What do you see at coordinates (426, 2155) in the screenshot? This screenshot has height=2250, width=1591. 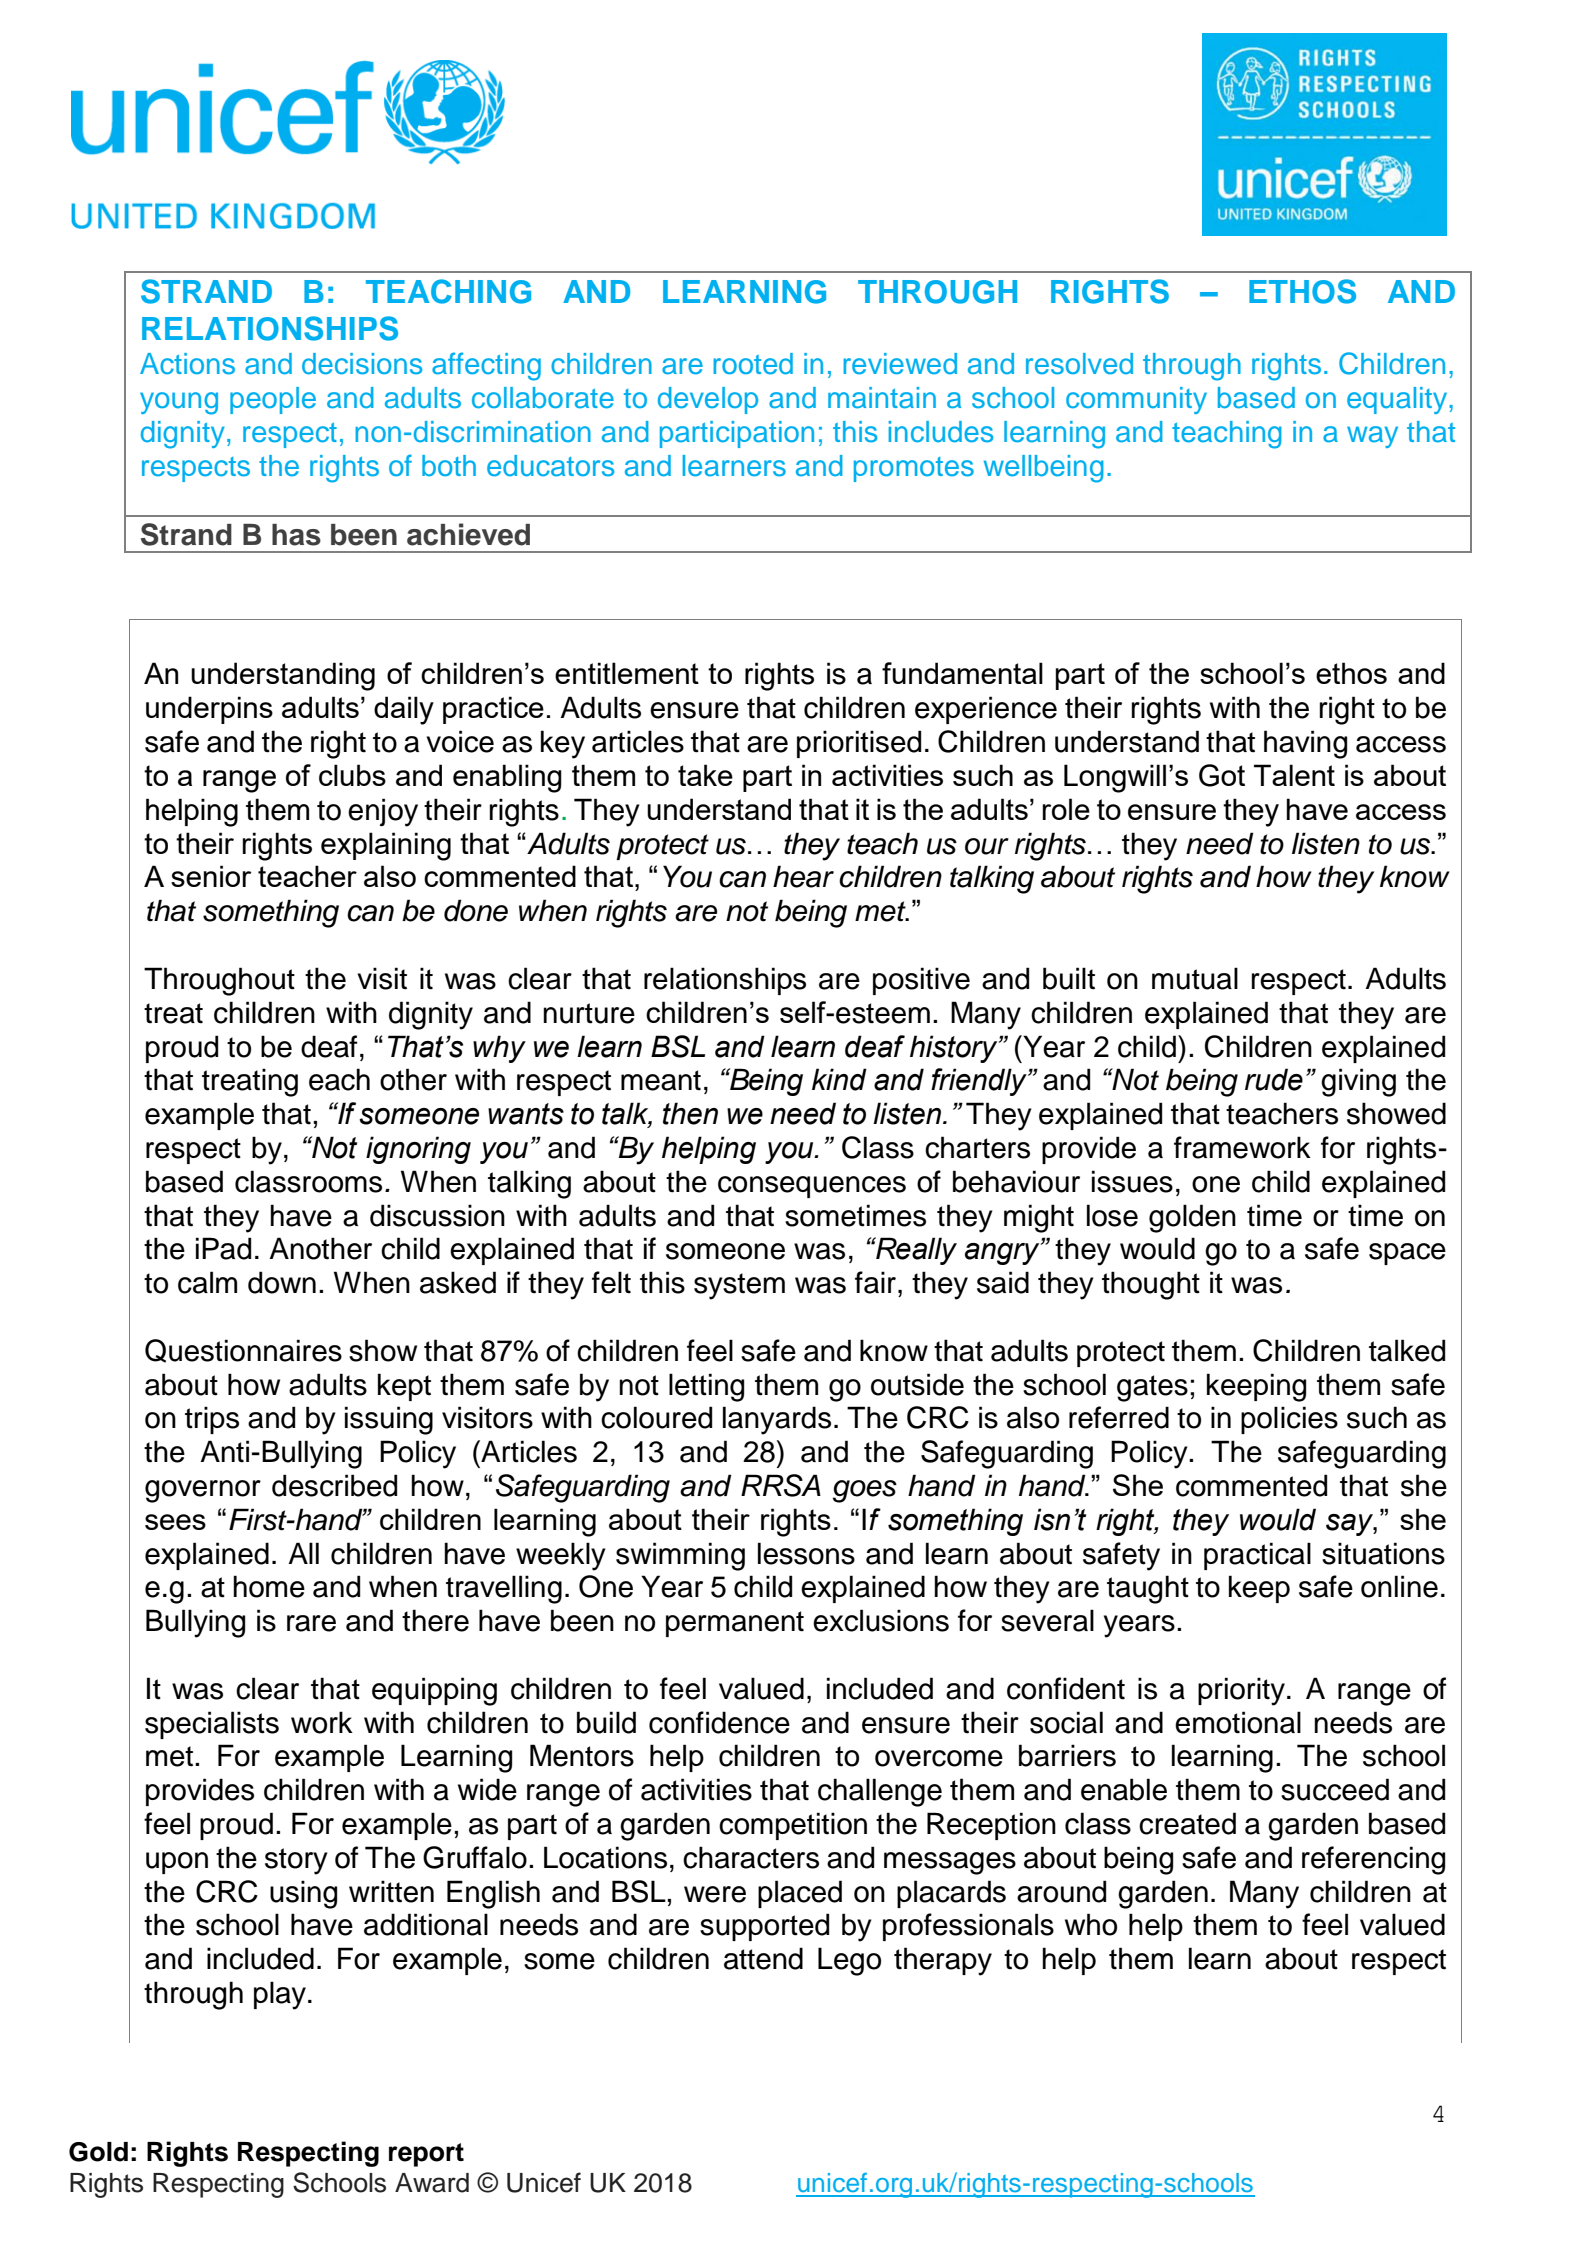 I see `report` at bounding box center [426, 2155].
